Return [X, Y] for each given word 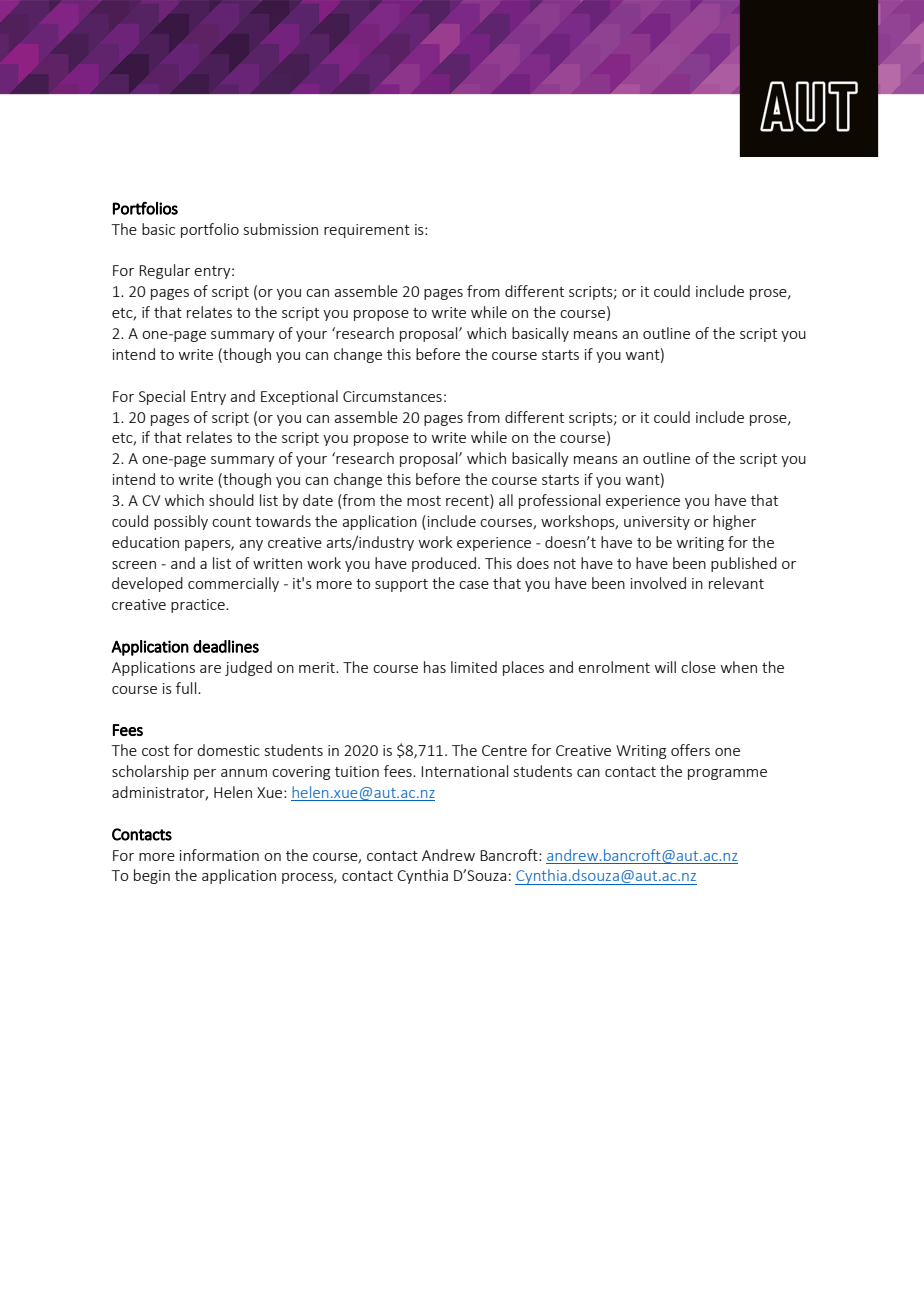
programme [727, 774]
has [435, 667]
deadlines [226, 646]
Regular [164, 271]
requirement [367, 231]
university [657, 523]
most [424, 501]
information [219, 855]
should [231, 500]
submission [281, 229]
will [665, 667]
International [464, 771]
